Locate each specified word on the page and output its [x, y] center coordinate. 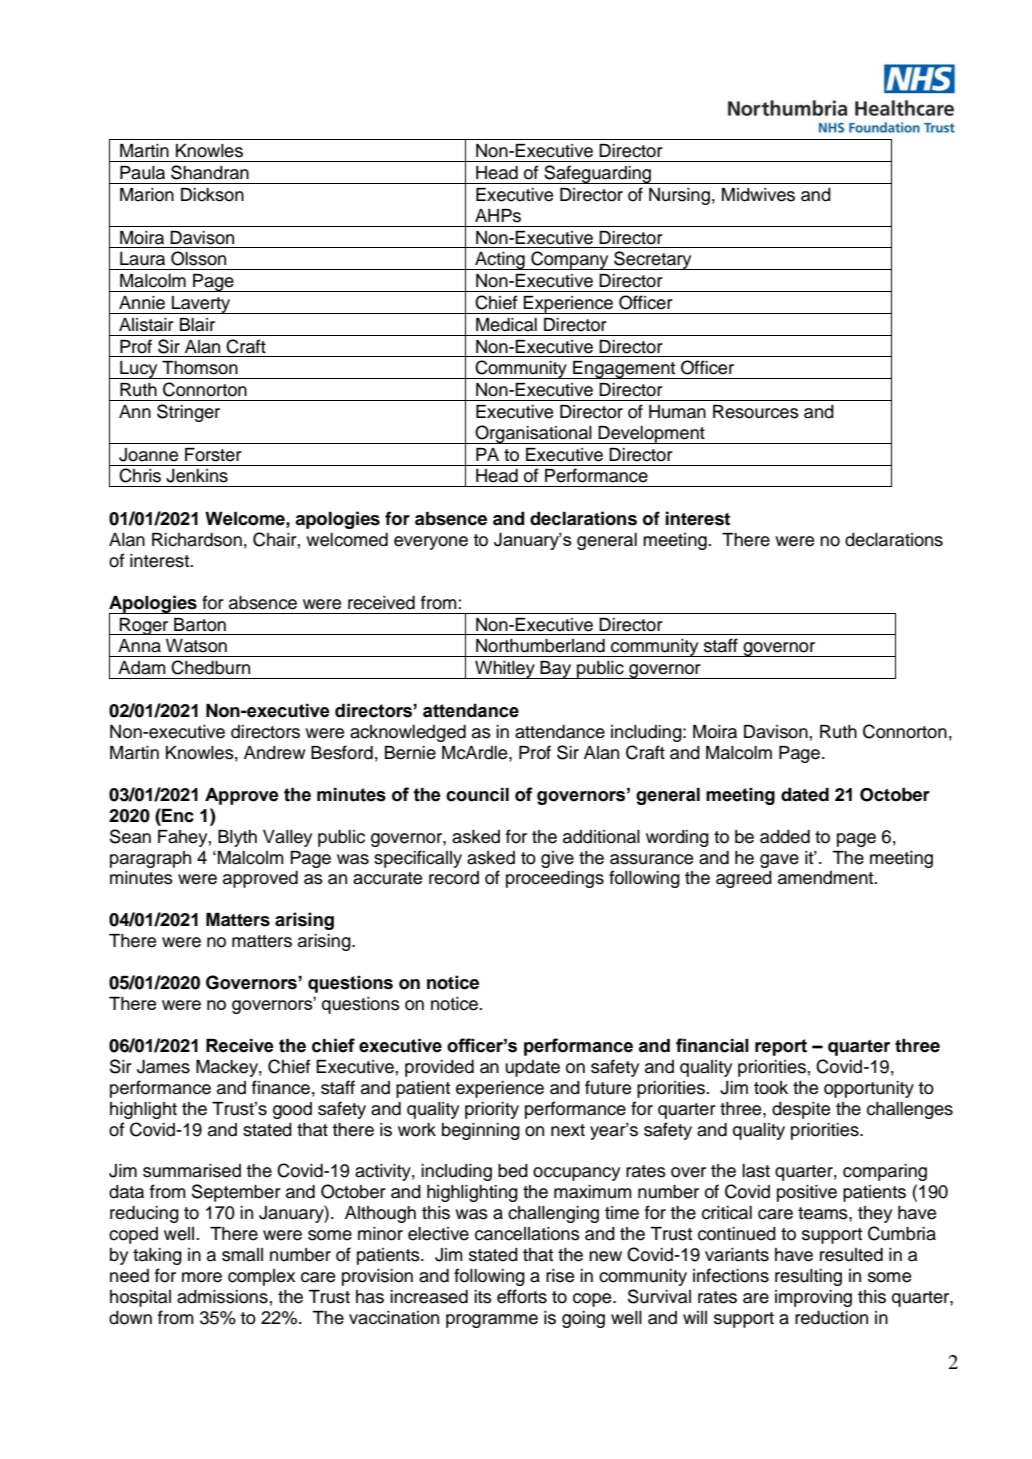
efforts [522, 1296]
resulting [808, 1277]
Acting [500, 261]
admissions [222, 1297]
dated [805, 795]
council [477, 795]
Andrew [274, 753]
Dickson [212, 195]
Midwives [758, 195]
